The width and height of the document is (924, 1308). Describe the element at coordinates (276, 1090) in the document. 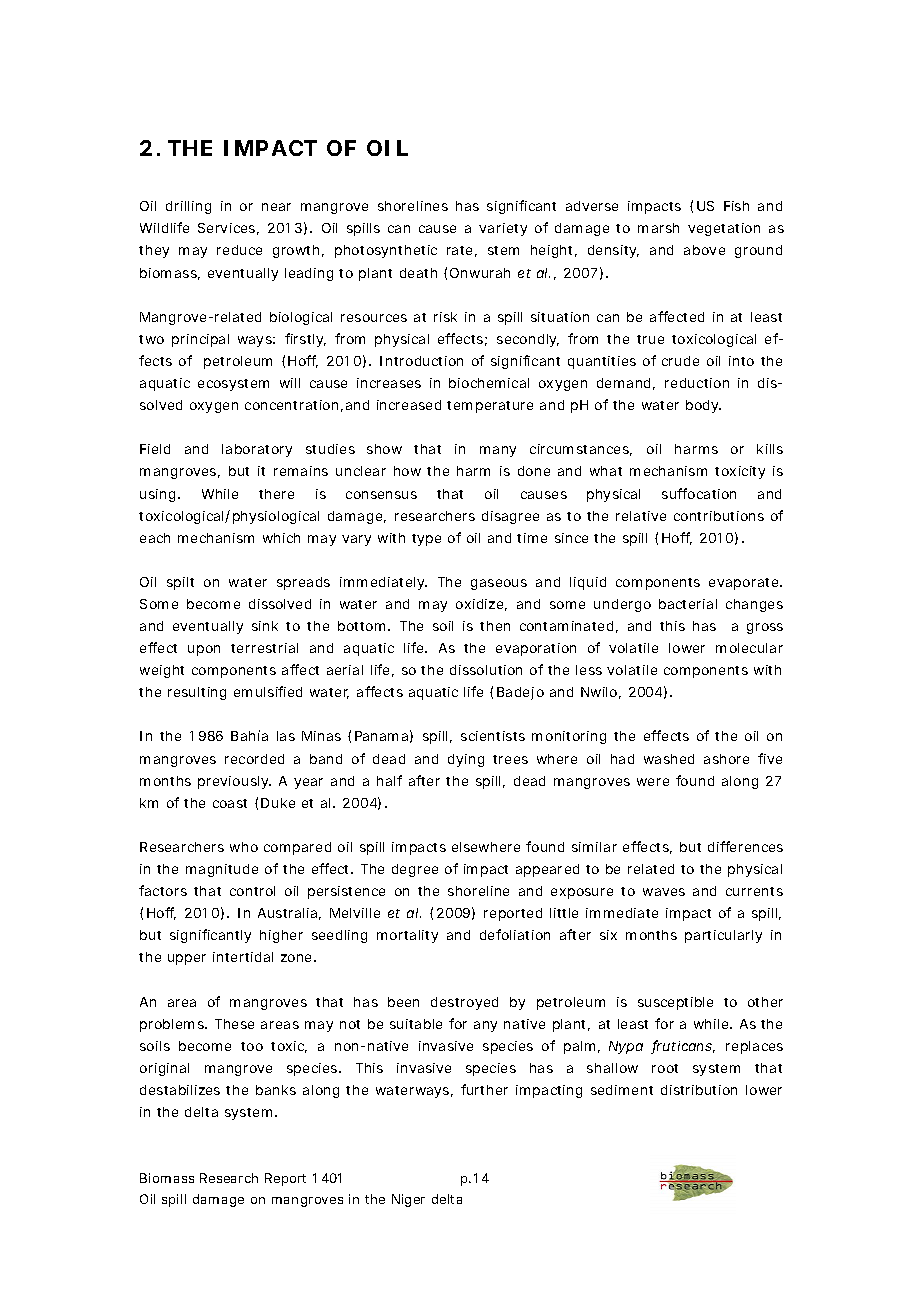

I see `banks` at that location.
